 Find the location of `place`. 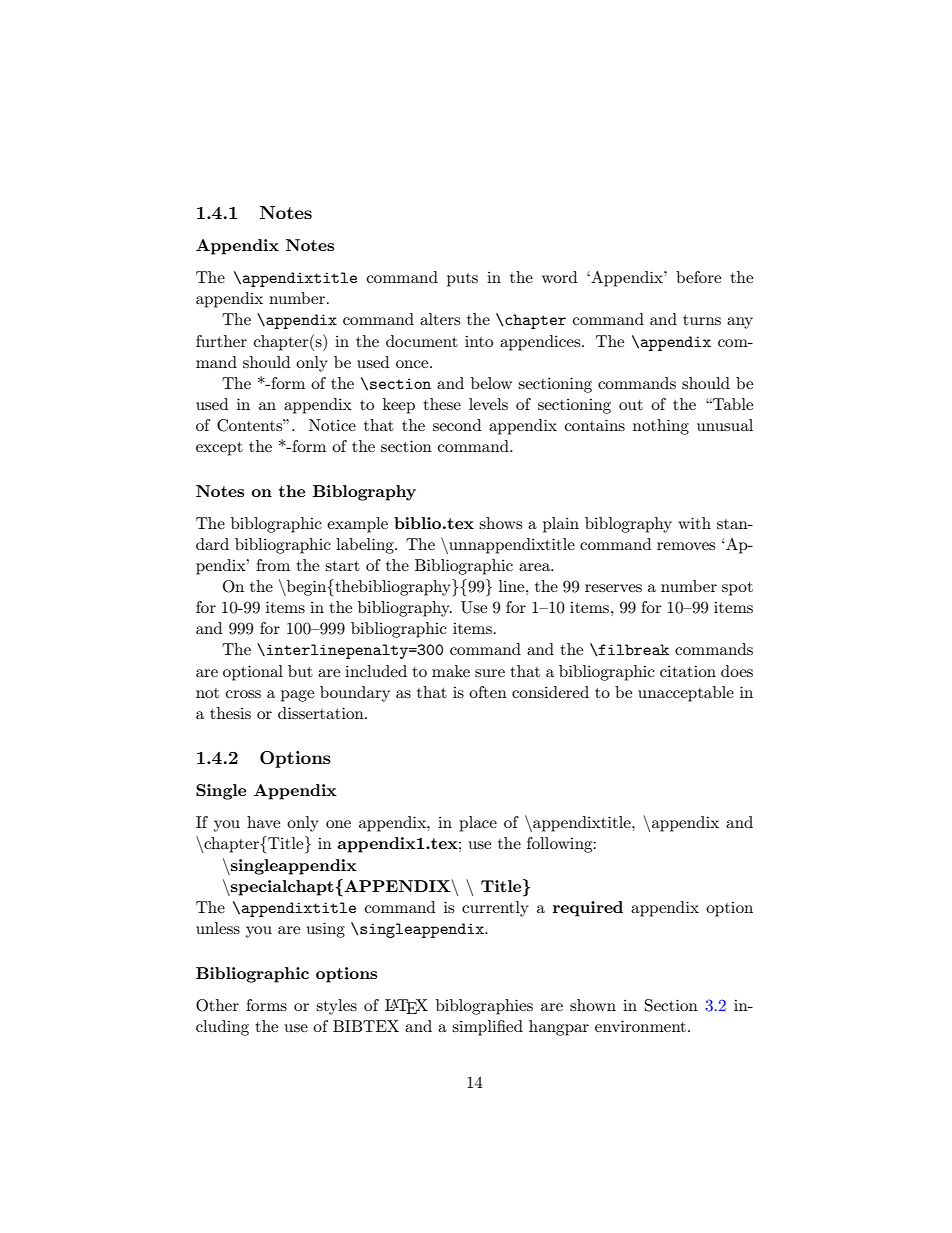

place is located at coordinates (478, 824).
